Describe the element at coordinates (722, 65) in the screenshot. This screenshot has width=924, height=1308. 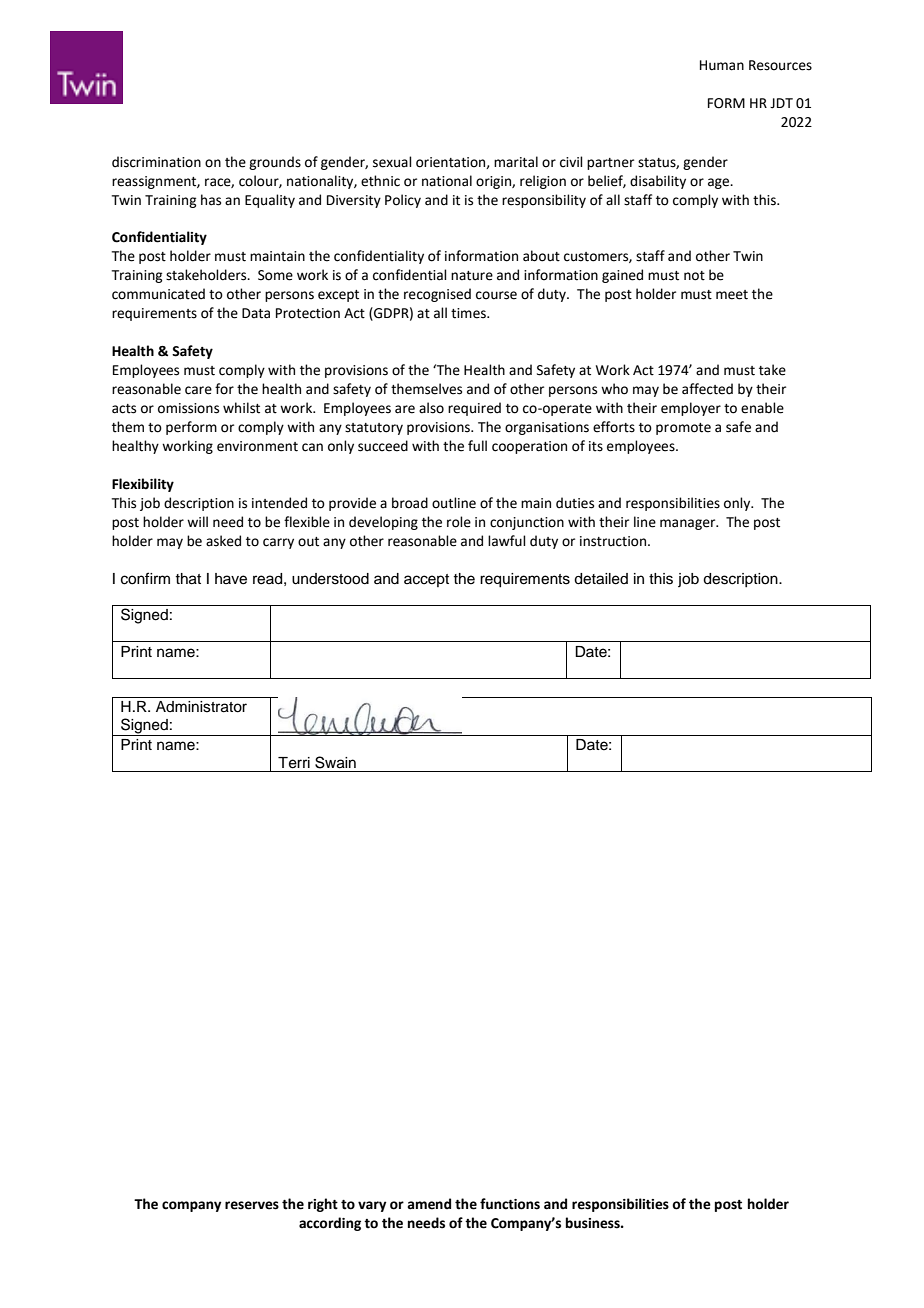
I see `Human` at that location.
